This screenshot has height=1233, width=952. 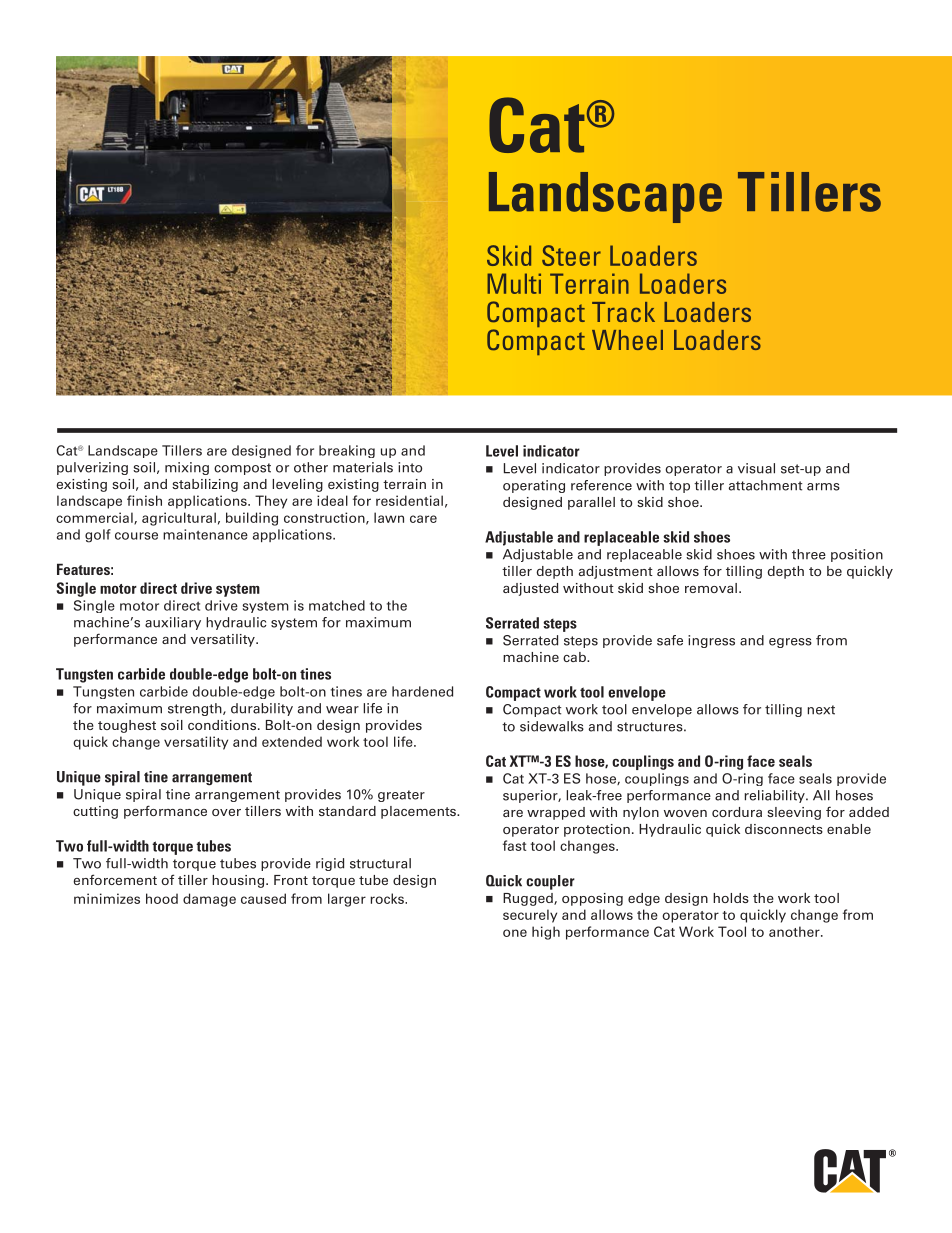 What do you see at coordinates (209, 900) in the screenshot?
I see `damage` at bounding box center [209, 900].
